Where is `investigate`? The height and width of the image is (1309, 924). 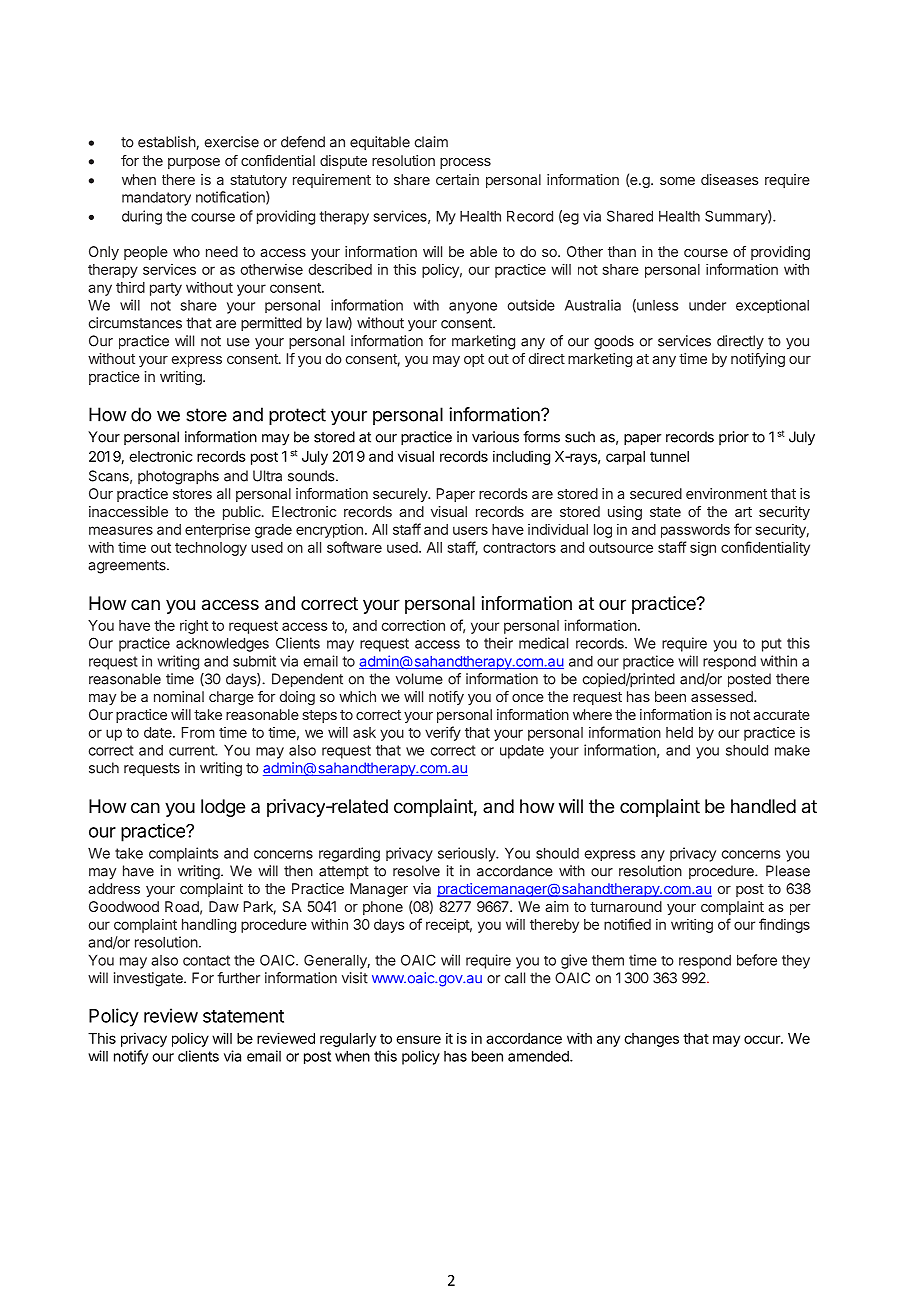
investigate is located at coordinates (149, 979).
